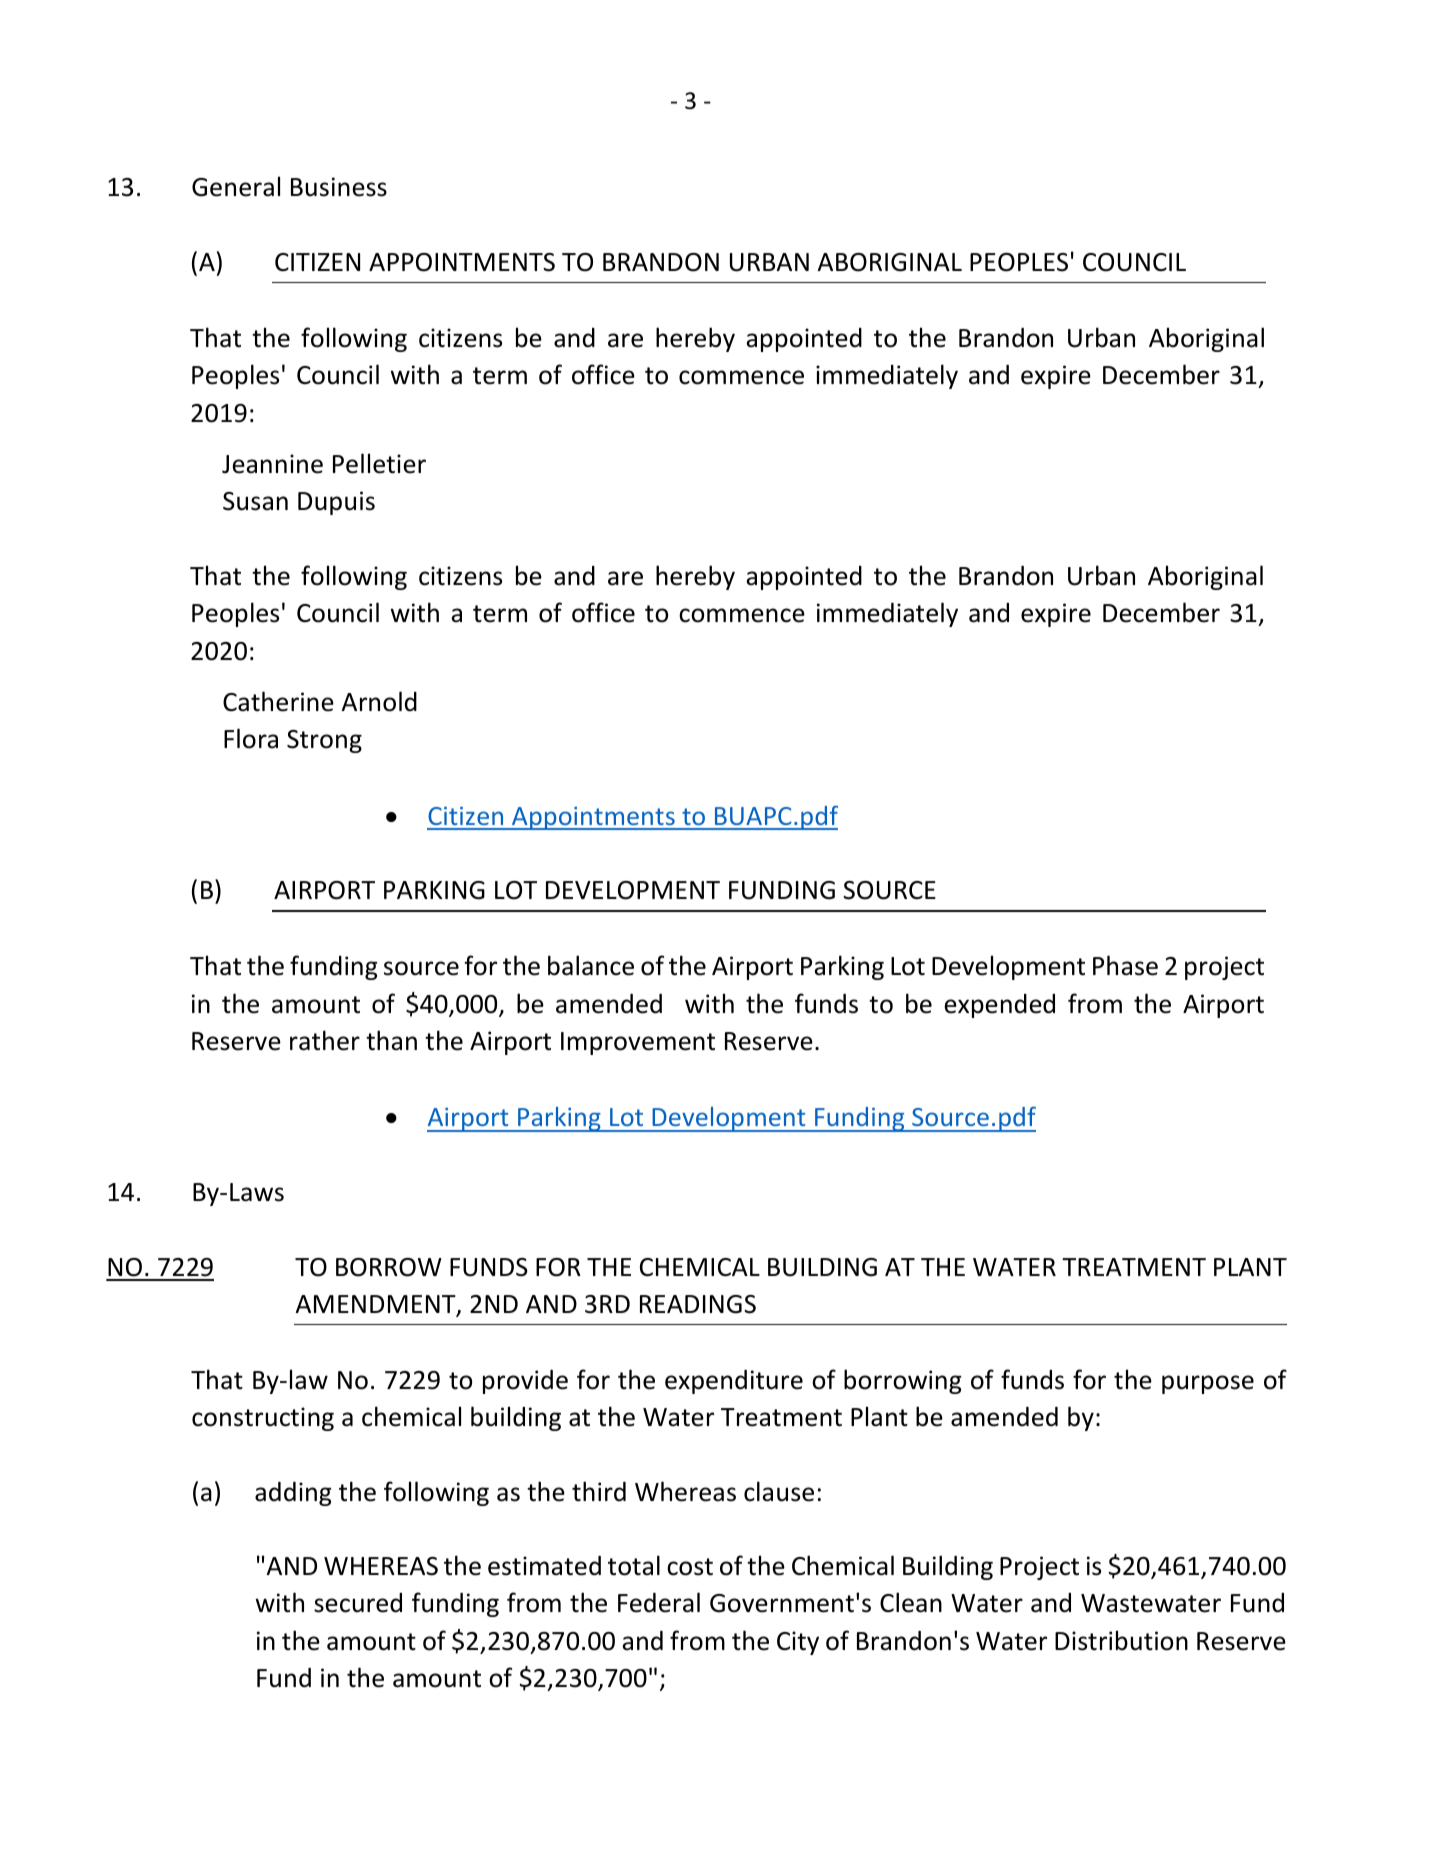 The width and height of the screenshot is (1445, 1870). Describe the element at coordinates (358, 1603) in the screenshot. I see `secured` at that location.
